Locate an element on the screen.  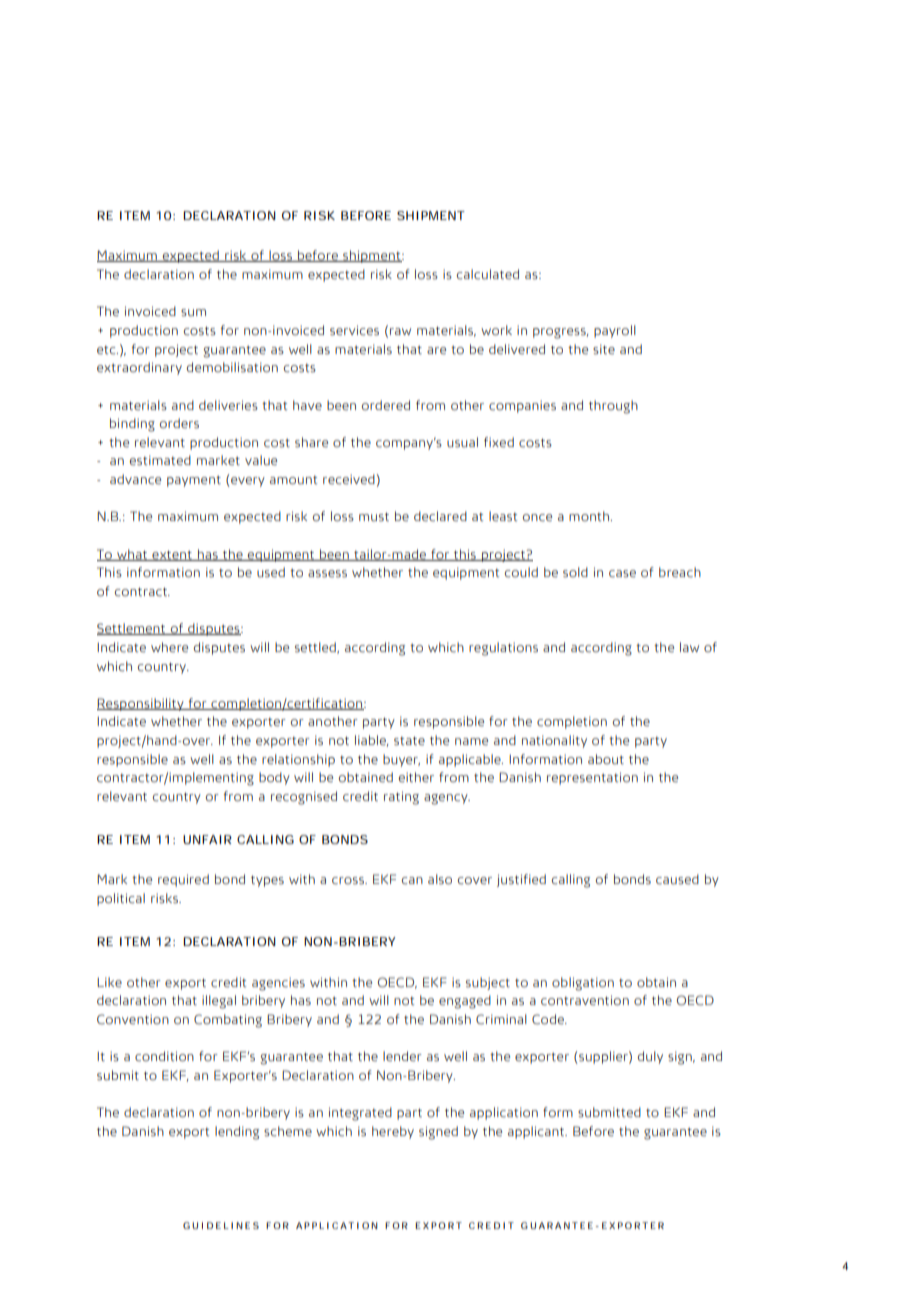
required is located at coordinates (183, 880).
